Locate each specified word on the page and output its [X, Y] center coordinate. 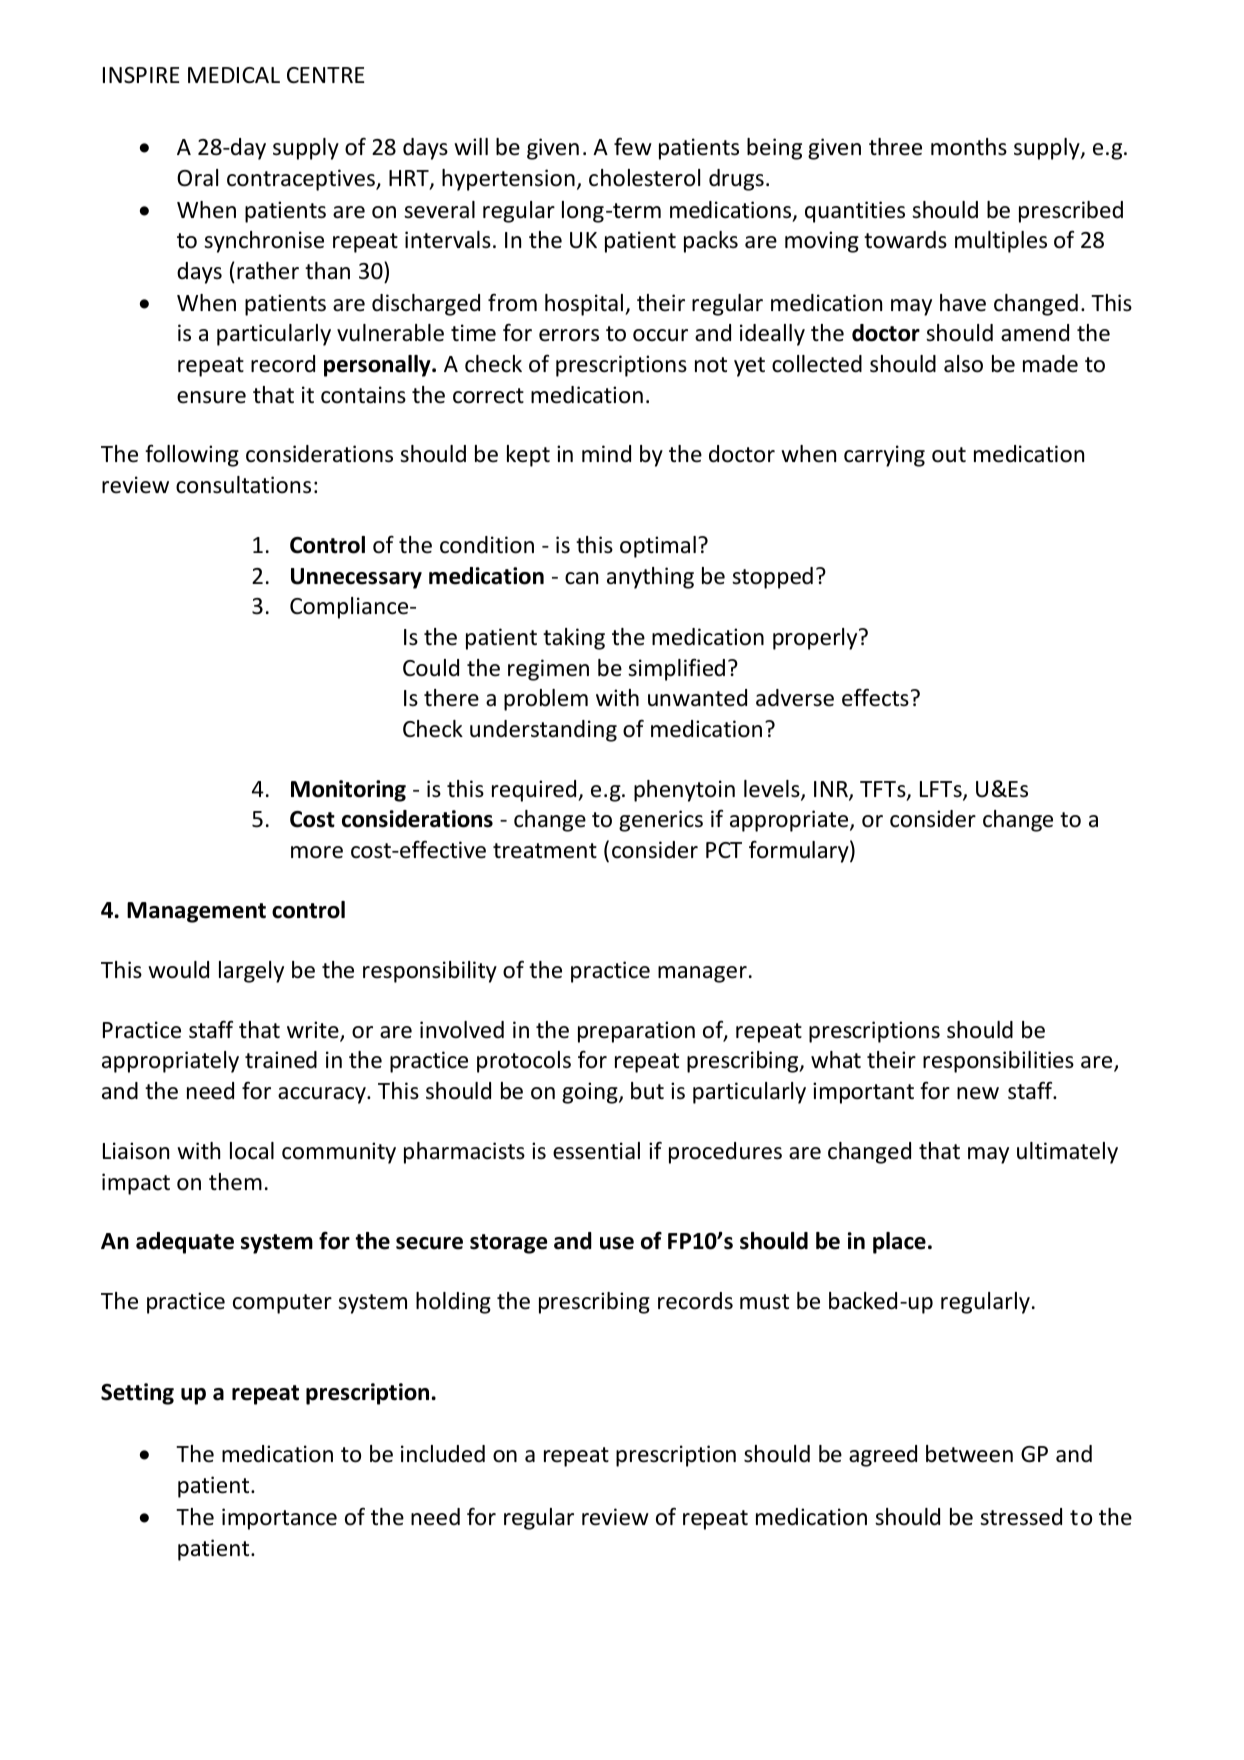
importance [279, 1519]
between [969, 1454]
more [317, 852]
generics [661, 821]
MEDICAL [234, 75]
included [443, 1454]
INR [832, 790]
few [633, 147]
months [969, 147]
